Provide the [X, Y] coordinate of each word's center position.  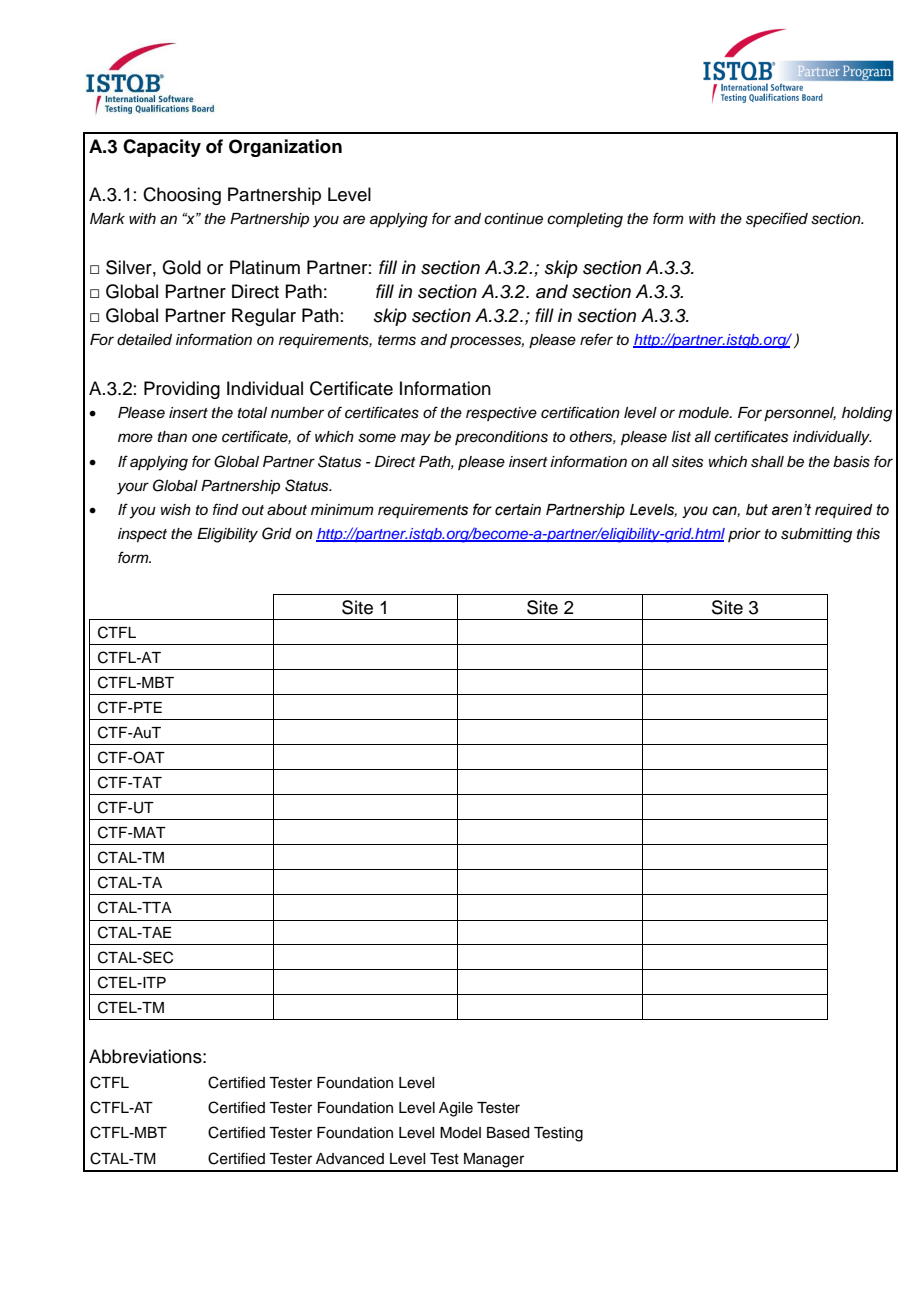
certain [518, 510]
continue [513, 219]
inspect [142, 535]
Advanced [350, 1159]
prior [744, 535]
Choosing [182, 196]
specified [777, 219]
